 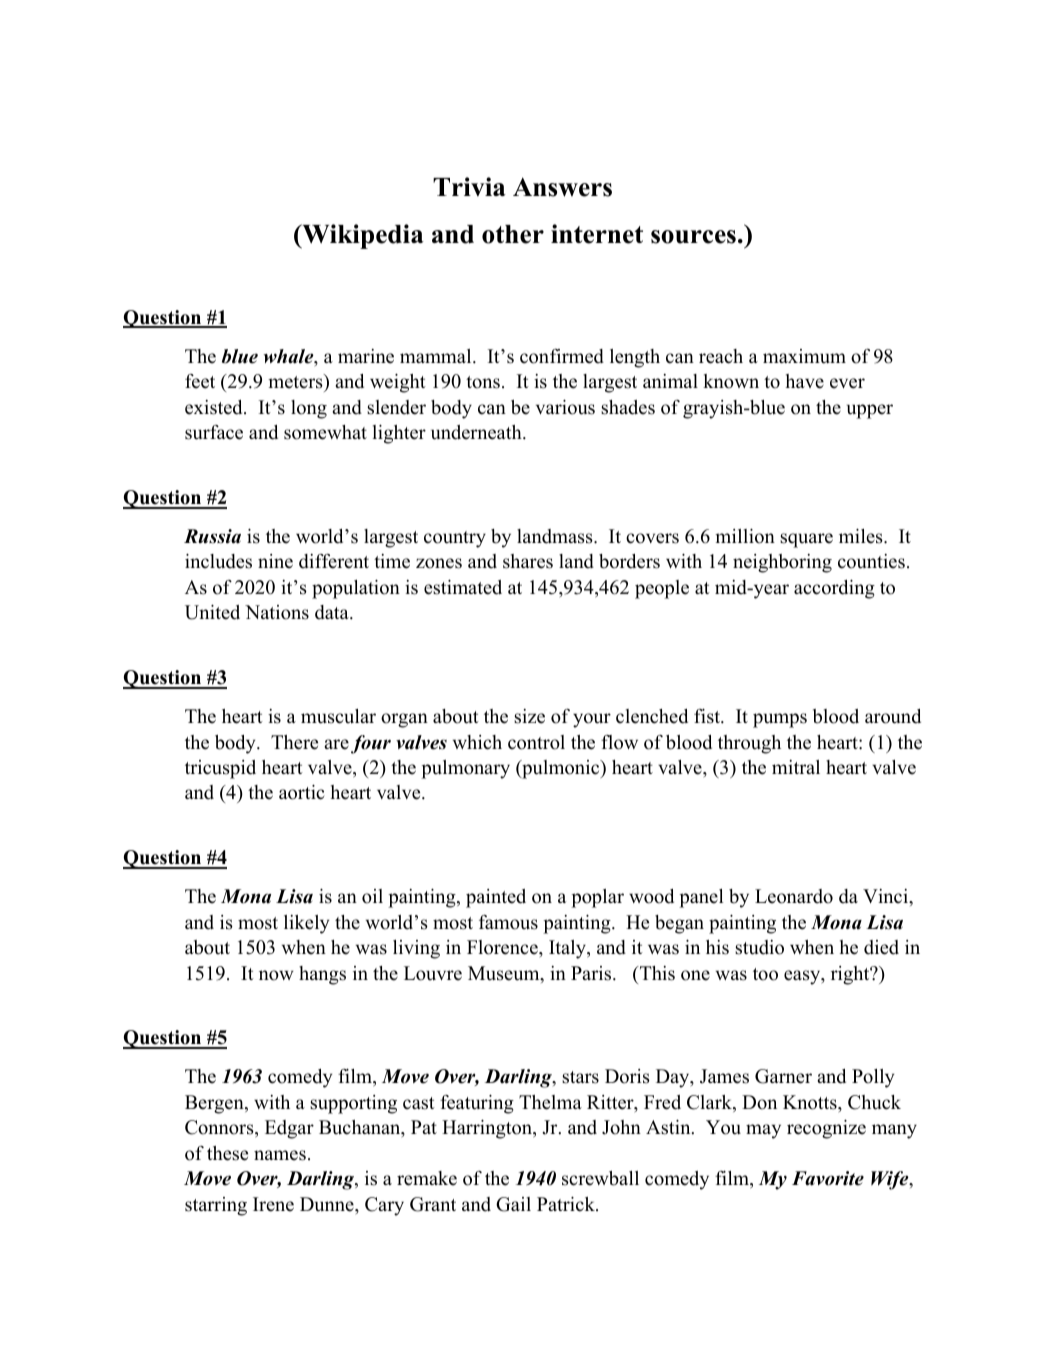 What do you see at coordinates (513, 234) in the image?
I see `other` at bounding box center [513, 234].
